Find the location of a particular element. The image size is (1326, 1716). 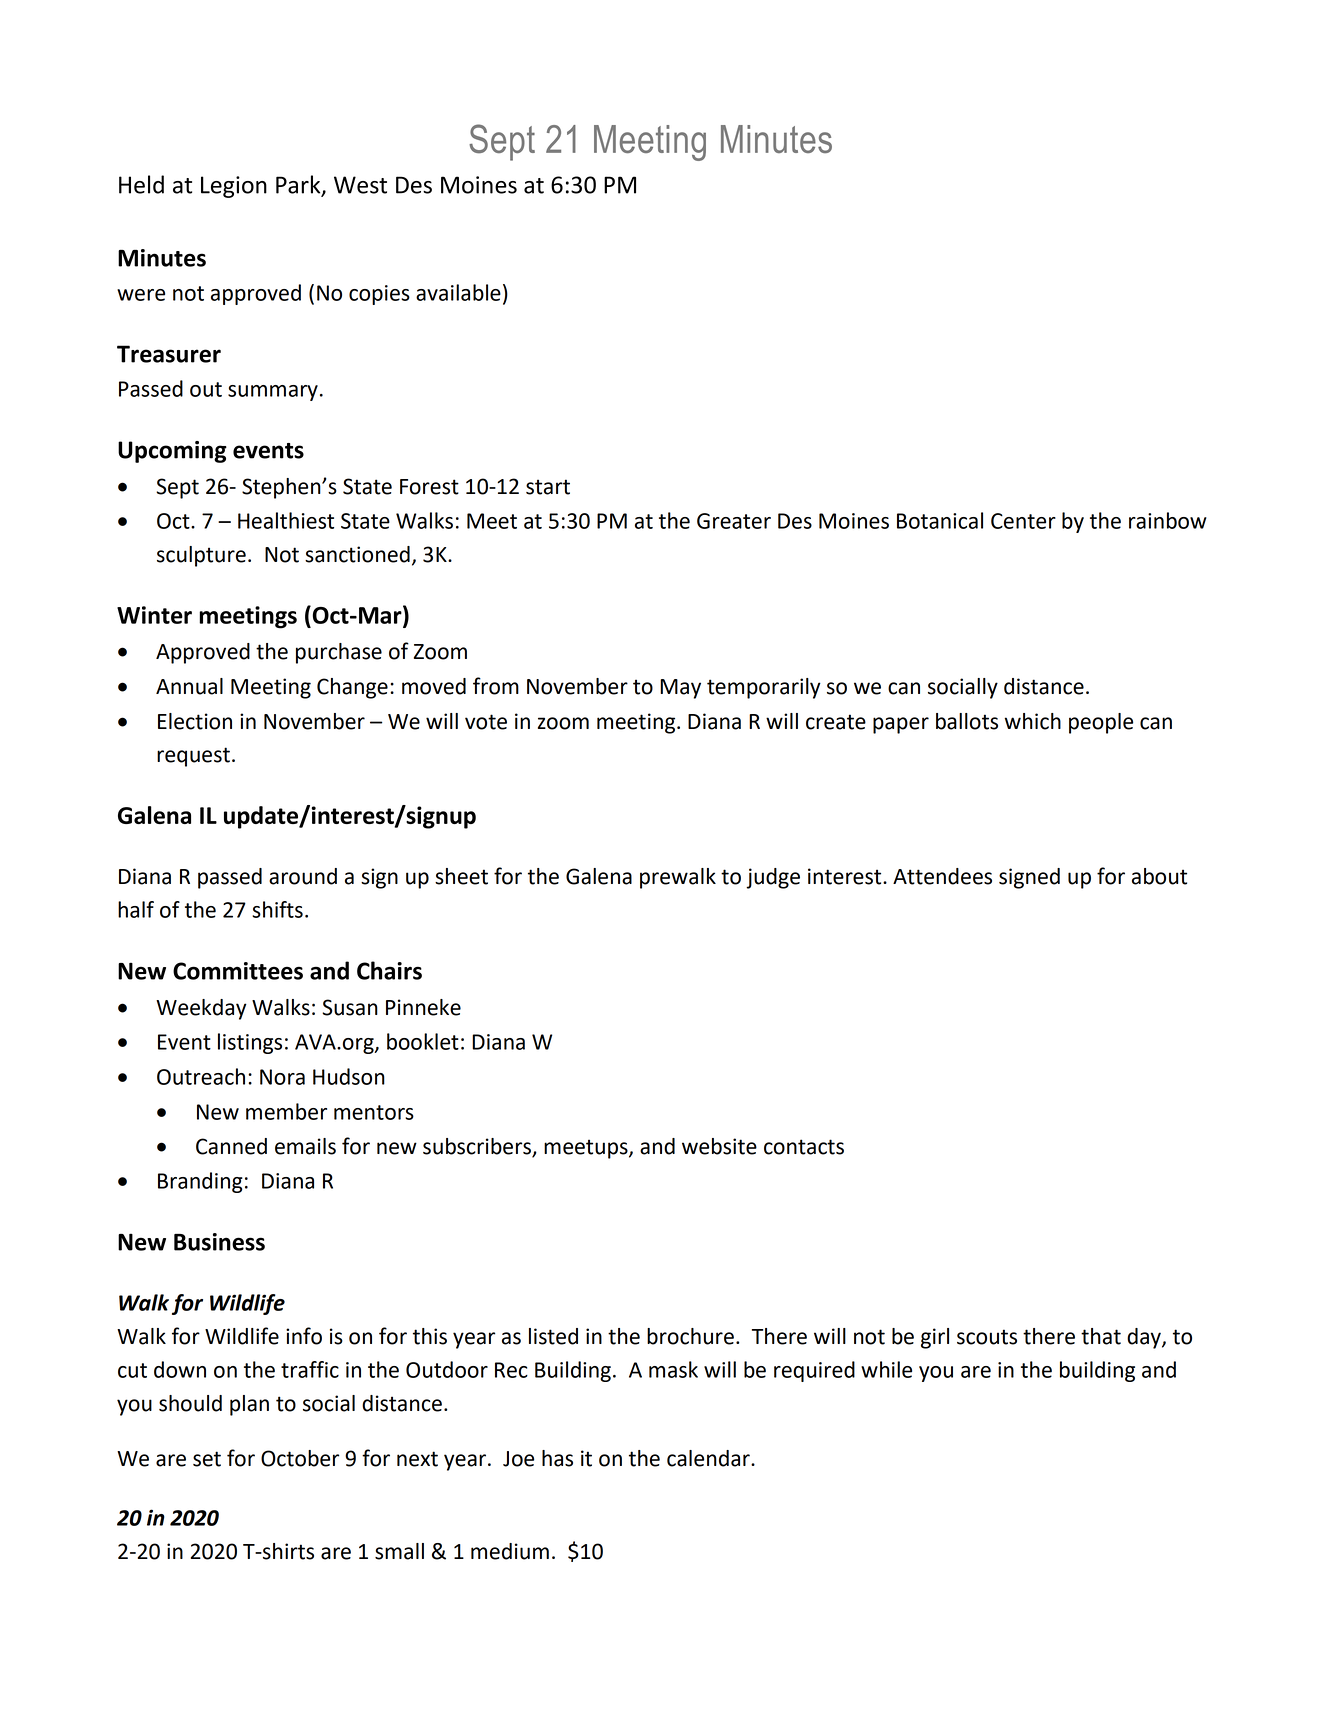

Legion is located at coordinates (234, 187).
